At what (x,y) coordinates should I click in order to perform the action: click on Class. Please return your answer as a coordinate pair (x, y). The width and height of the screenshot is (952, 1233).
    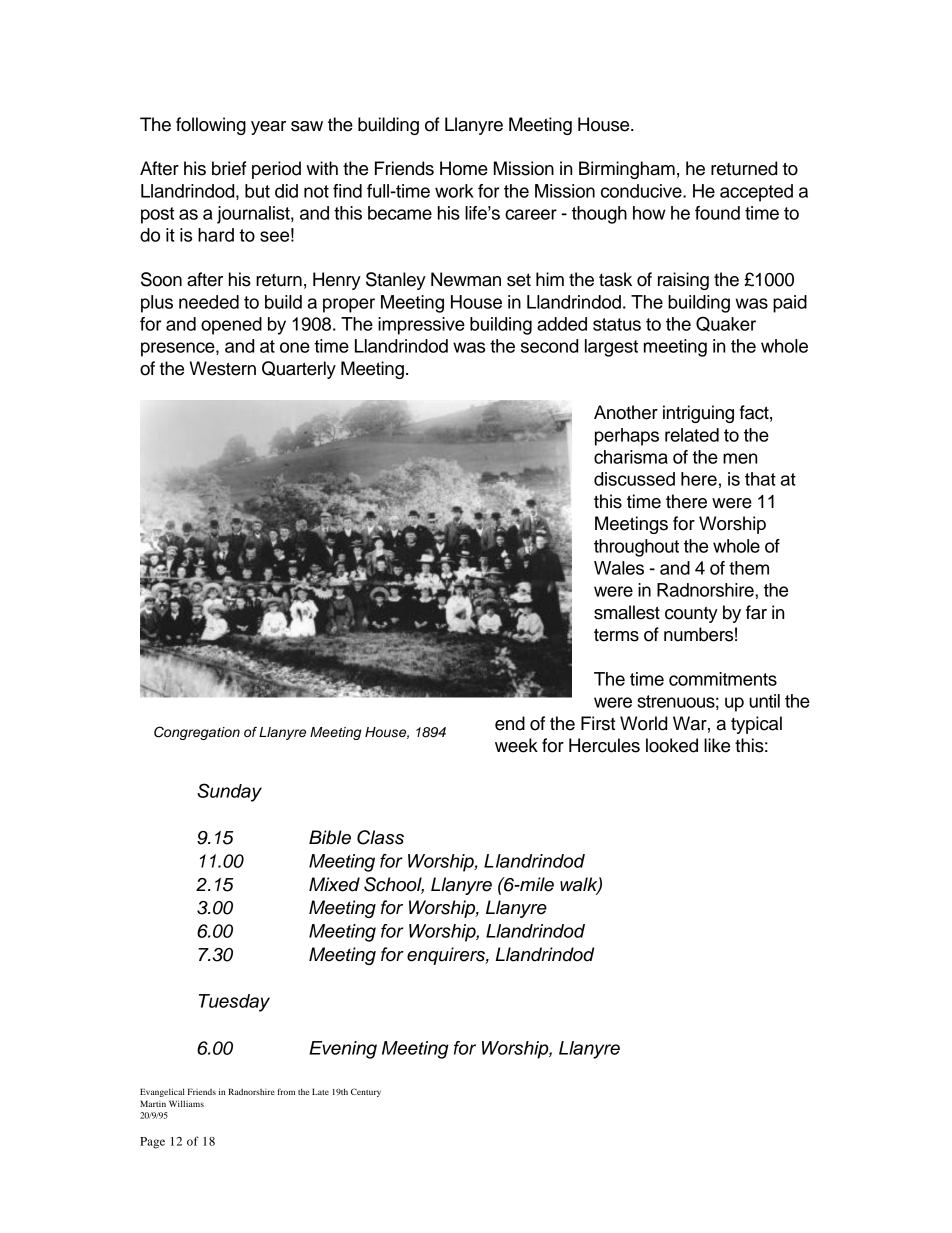
    Looking at the image, I should click on (380, 837).
